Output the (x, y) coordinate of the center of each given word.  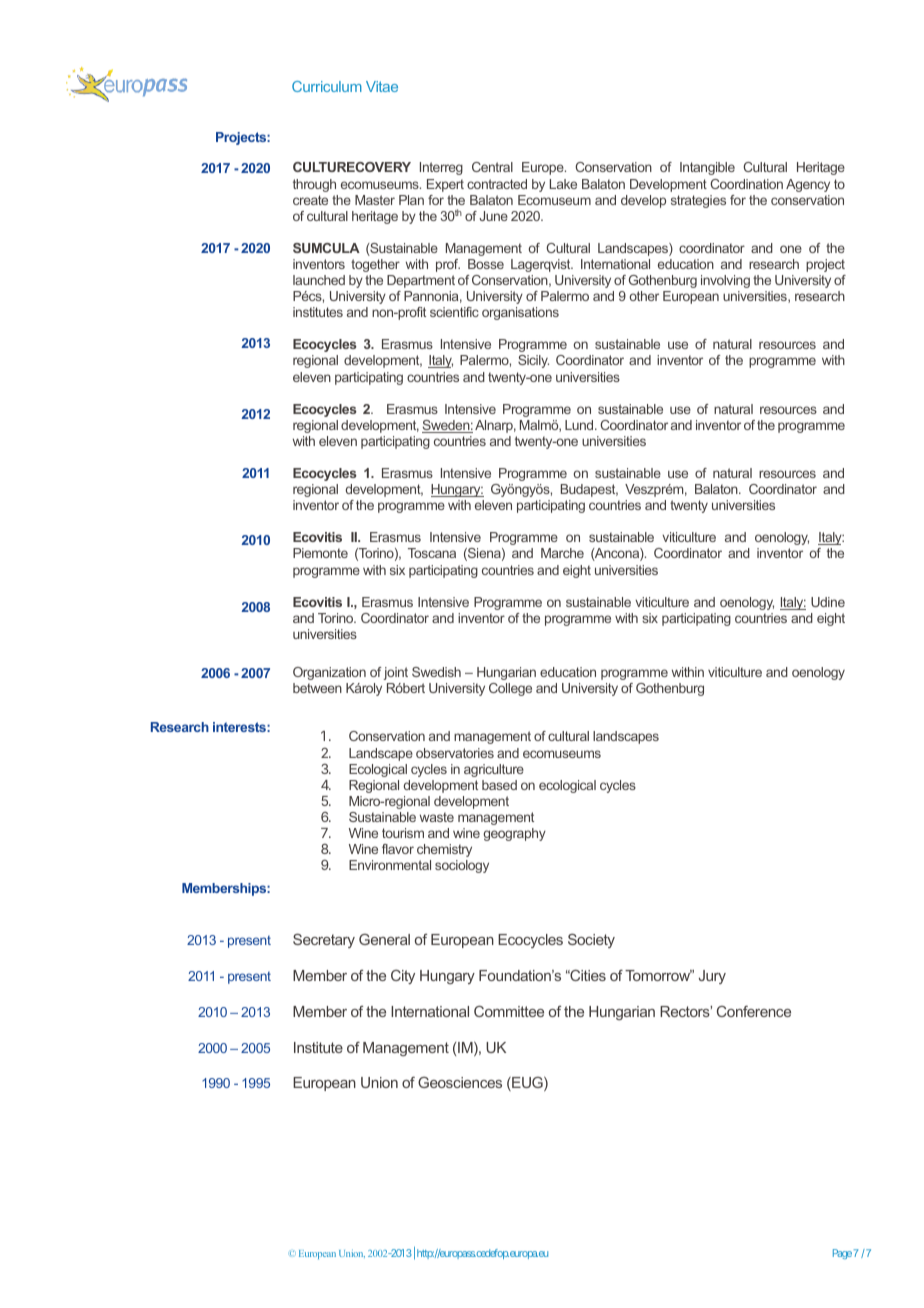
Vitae (382, 86)
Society (591, 941)
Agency (808, 185)
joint (395, 673)
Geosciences (460, 1082)
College (510, 689)
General (384, 939)
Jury (712, 977)
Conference (754, 1011)
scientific (454, 312)
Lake (563, 184)
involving (725, 281)
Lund (580, 425)
